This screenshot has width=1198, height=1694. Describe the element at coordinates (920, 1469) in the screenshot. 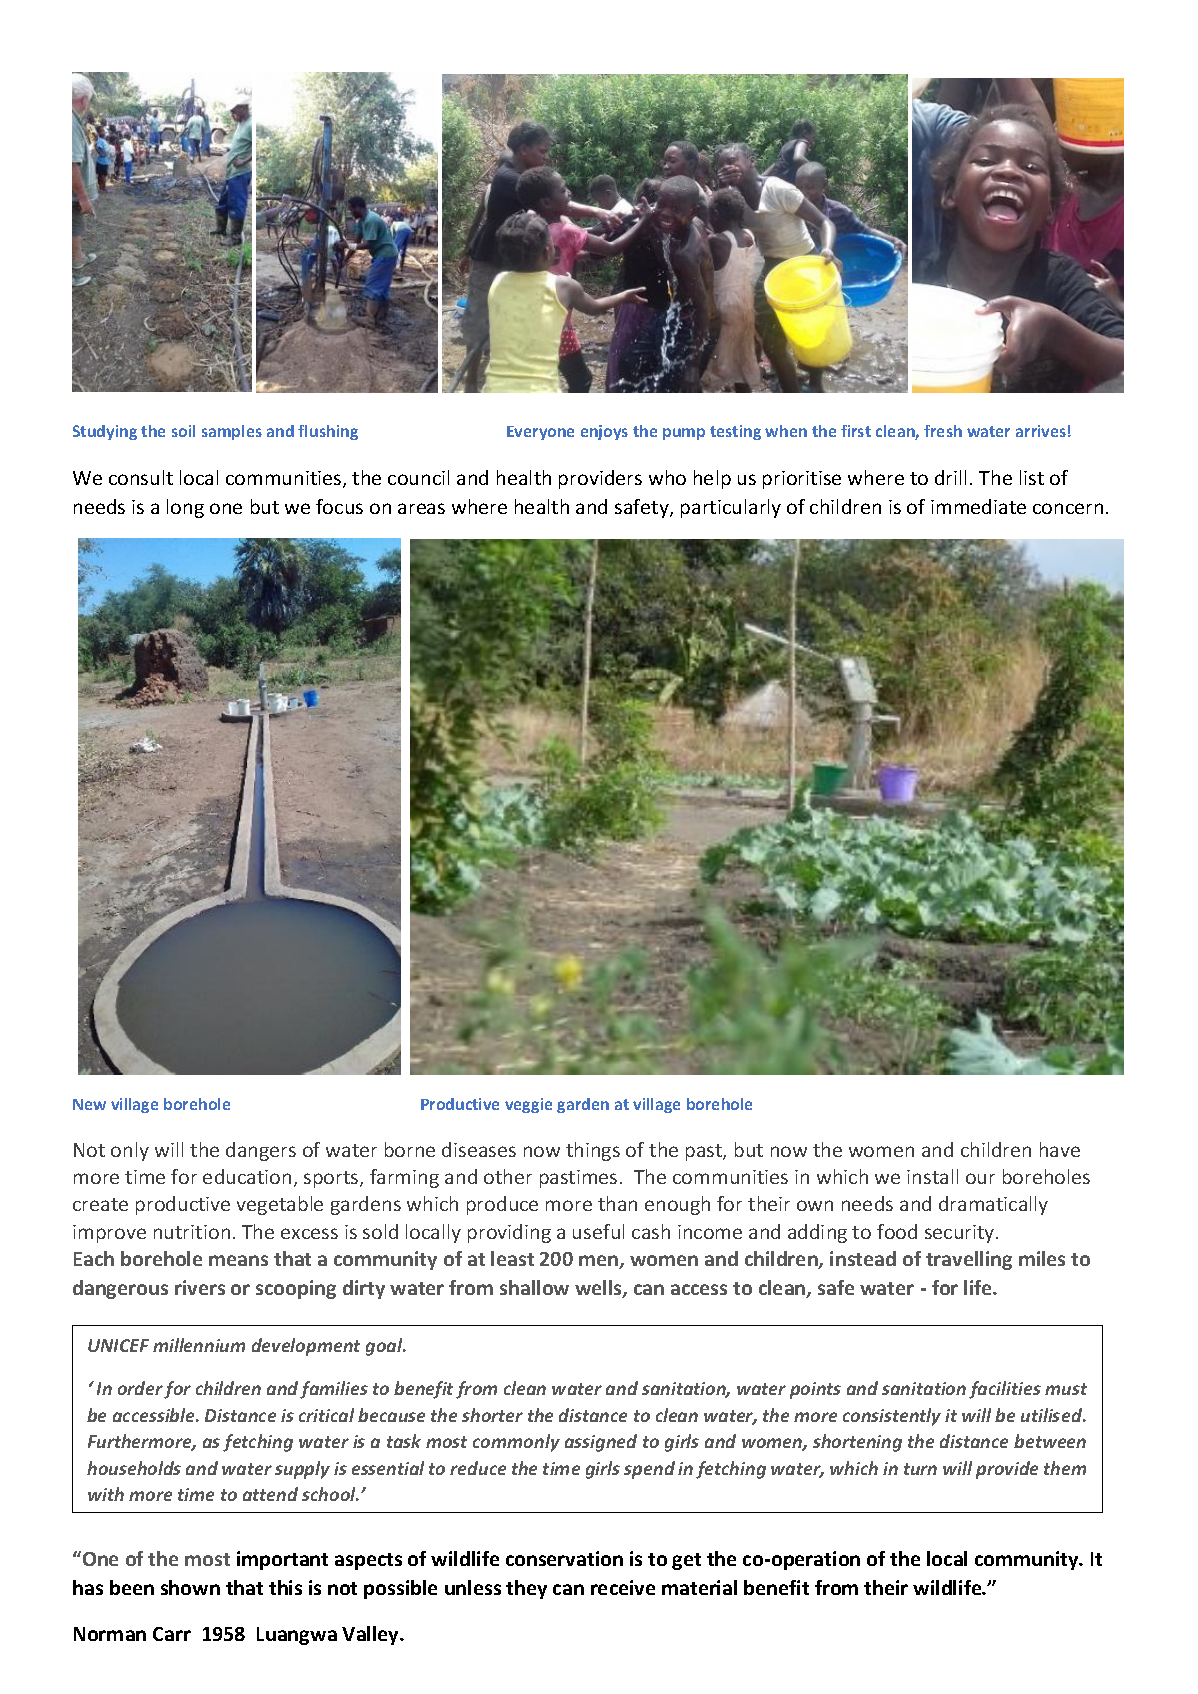

I see `turn` at that location.
